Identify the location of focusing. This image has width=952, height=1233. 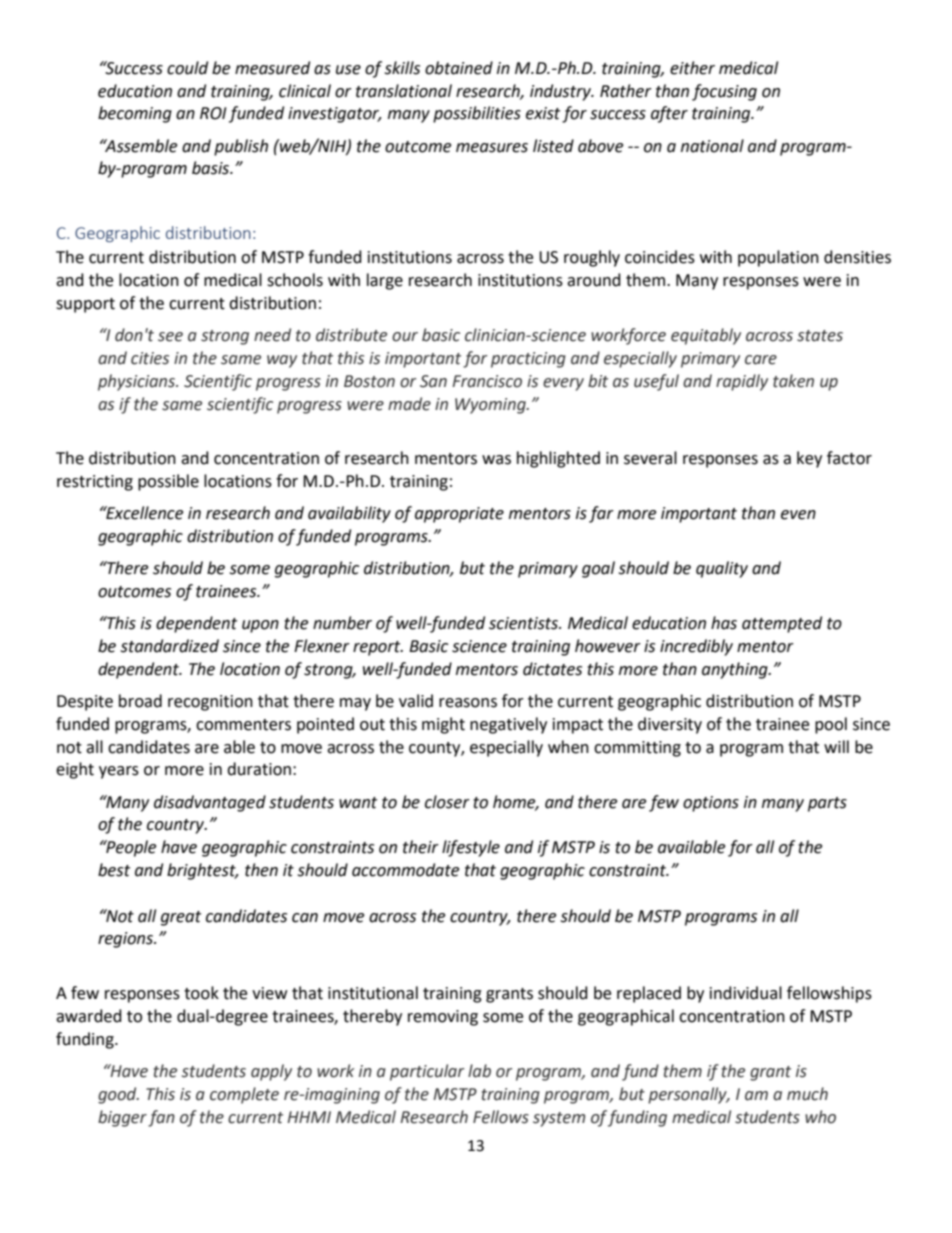
(724, 92).
